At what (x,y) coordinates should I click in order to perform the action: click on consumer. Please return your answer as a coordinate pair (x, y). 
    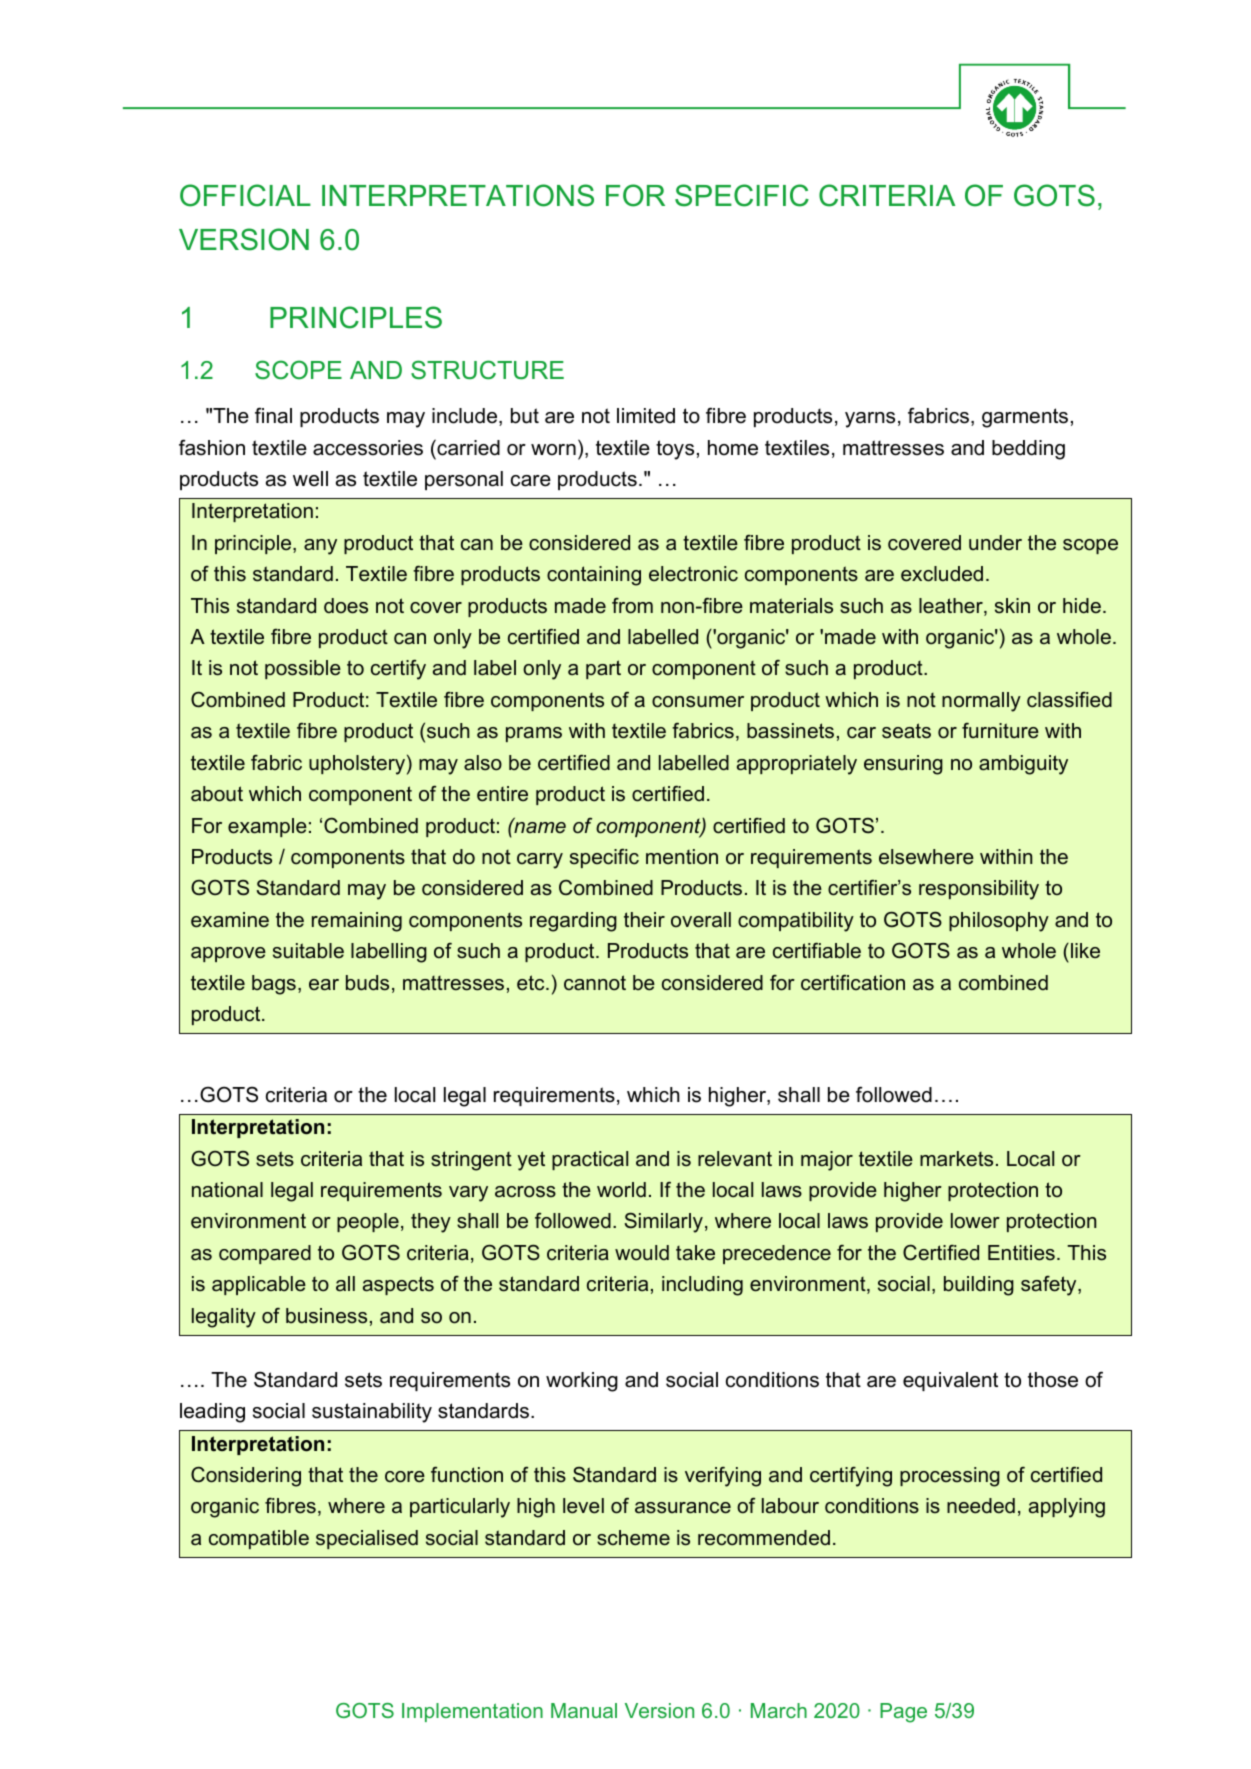
    Looking at the image, I should click on (698, 702).
